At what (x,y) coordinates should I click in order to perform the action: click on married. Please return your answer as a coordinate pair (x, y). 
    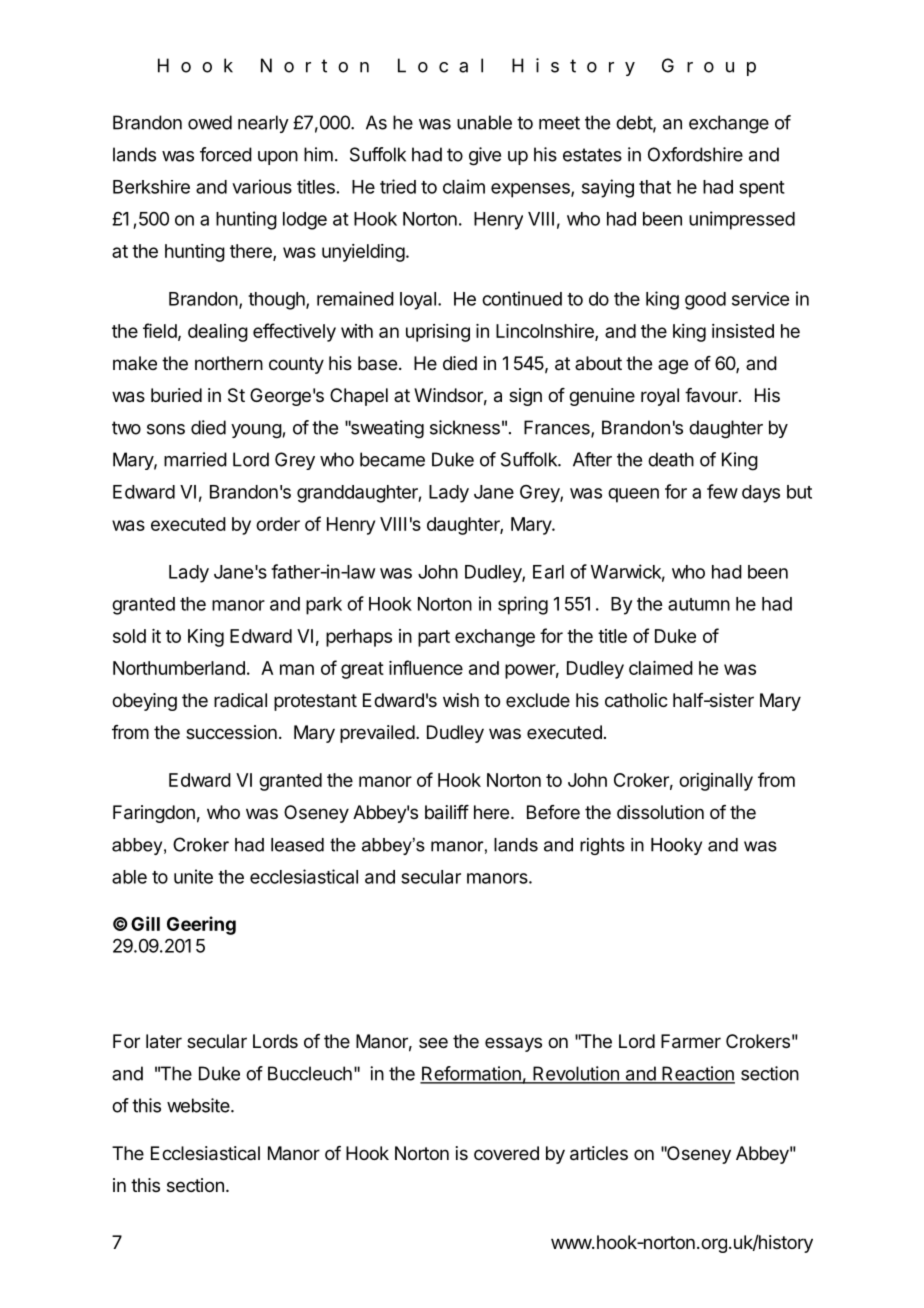
    Looking at the image, I should click on (195, 459).
